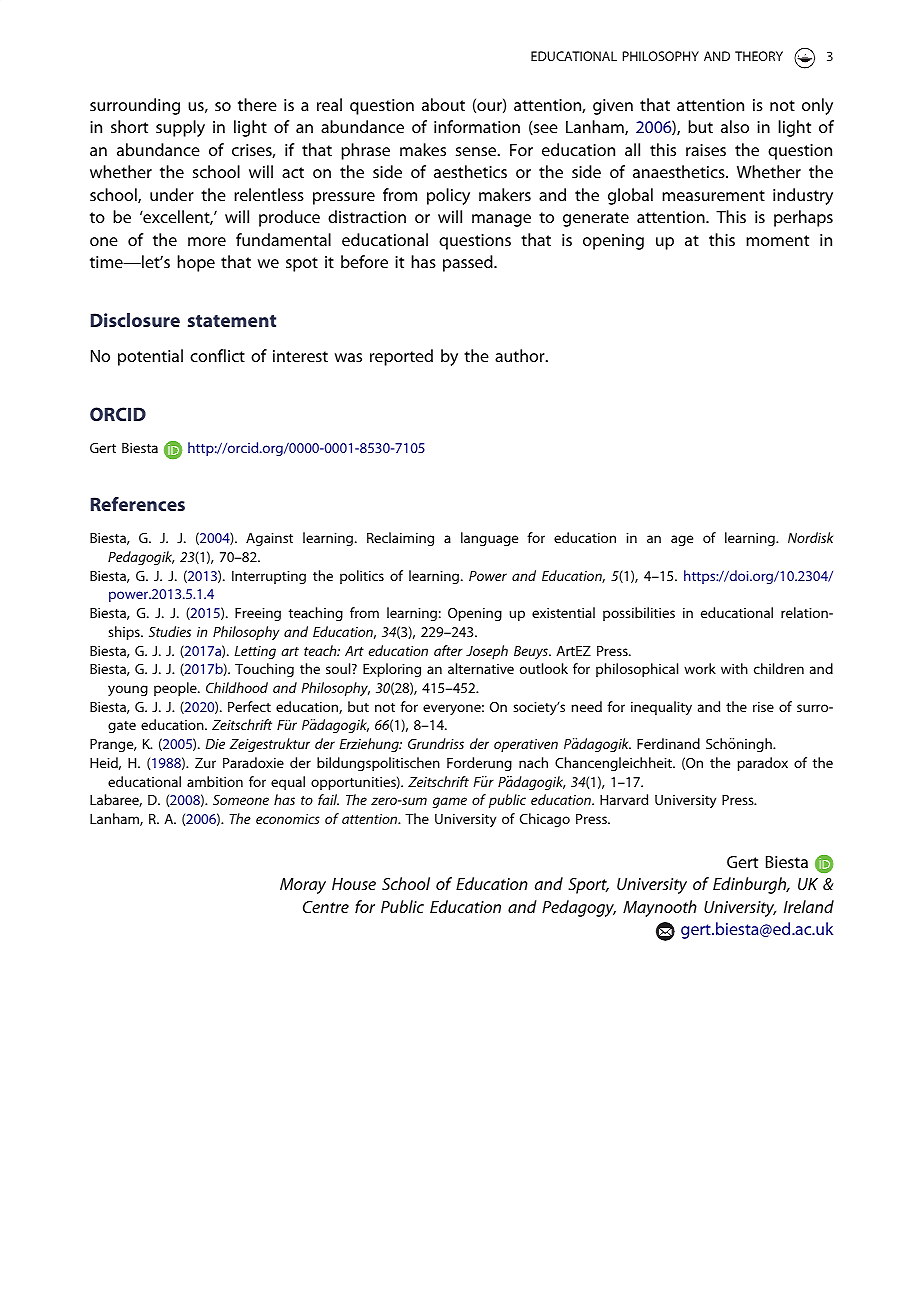  Describe the element at coordinates (521, 355) in the document. I see `author` at that location.
